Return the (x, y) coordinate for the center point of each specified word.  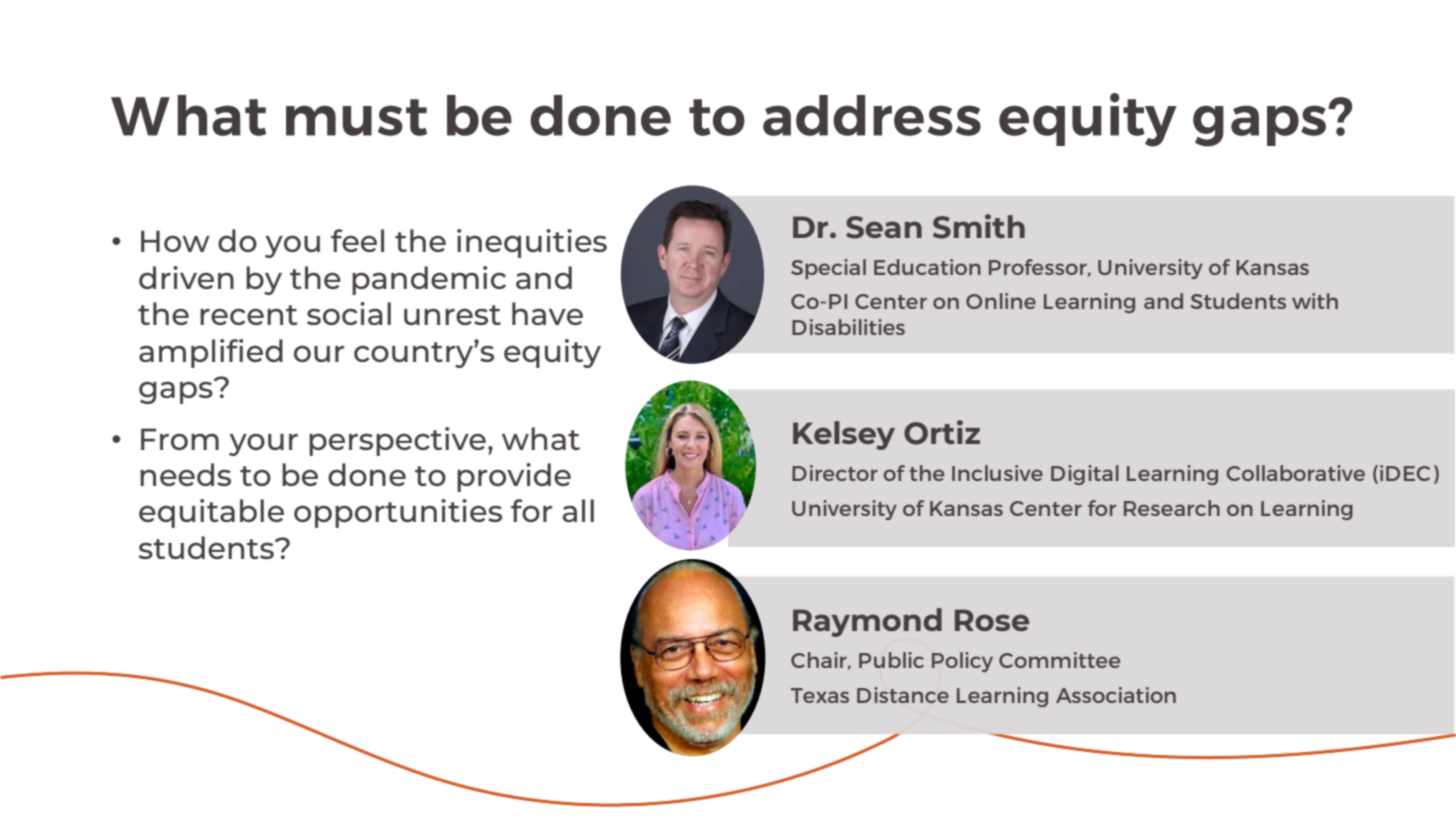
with (1315, 301)
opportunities (398, 513)
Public (891, 660)
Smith (979, 226)
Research (1172, 508)
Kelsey (844, 435)
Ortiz (942, 432)
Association (1116, 695)
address (872, 115)
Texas (820, 695)
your (263, 445)
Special (828, 269)
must (356, 117)
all (578, 510)
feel (357, 240)
